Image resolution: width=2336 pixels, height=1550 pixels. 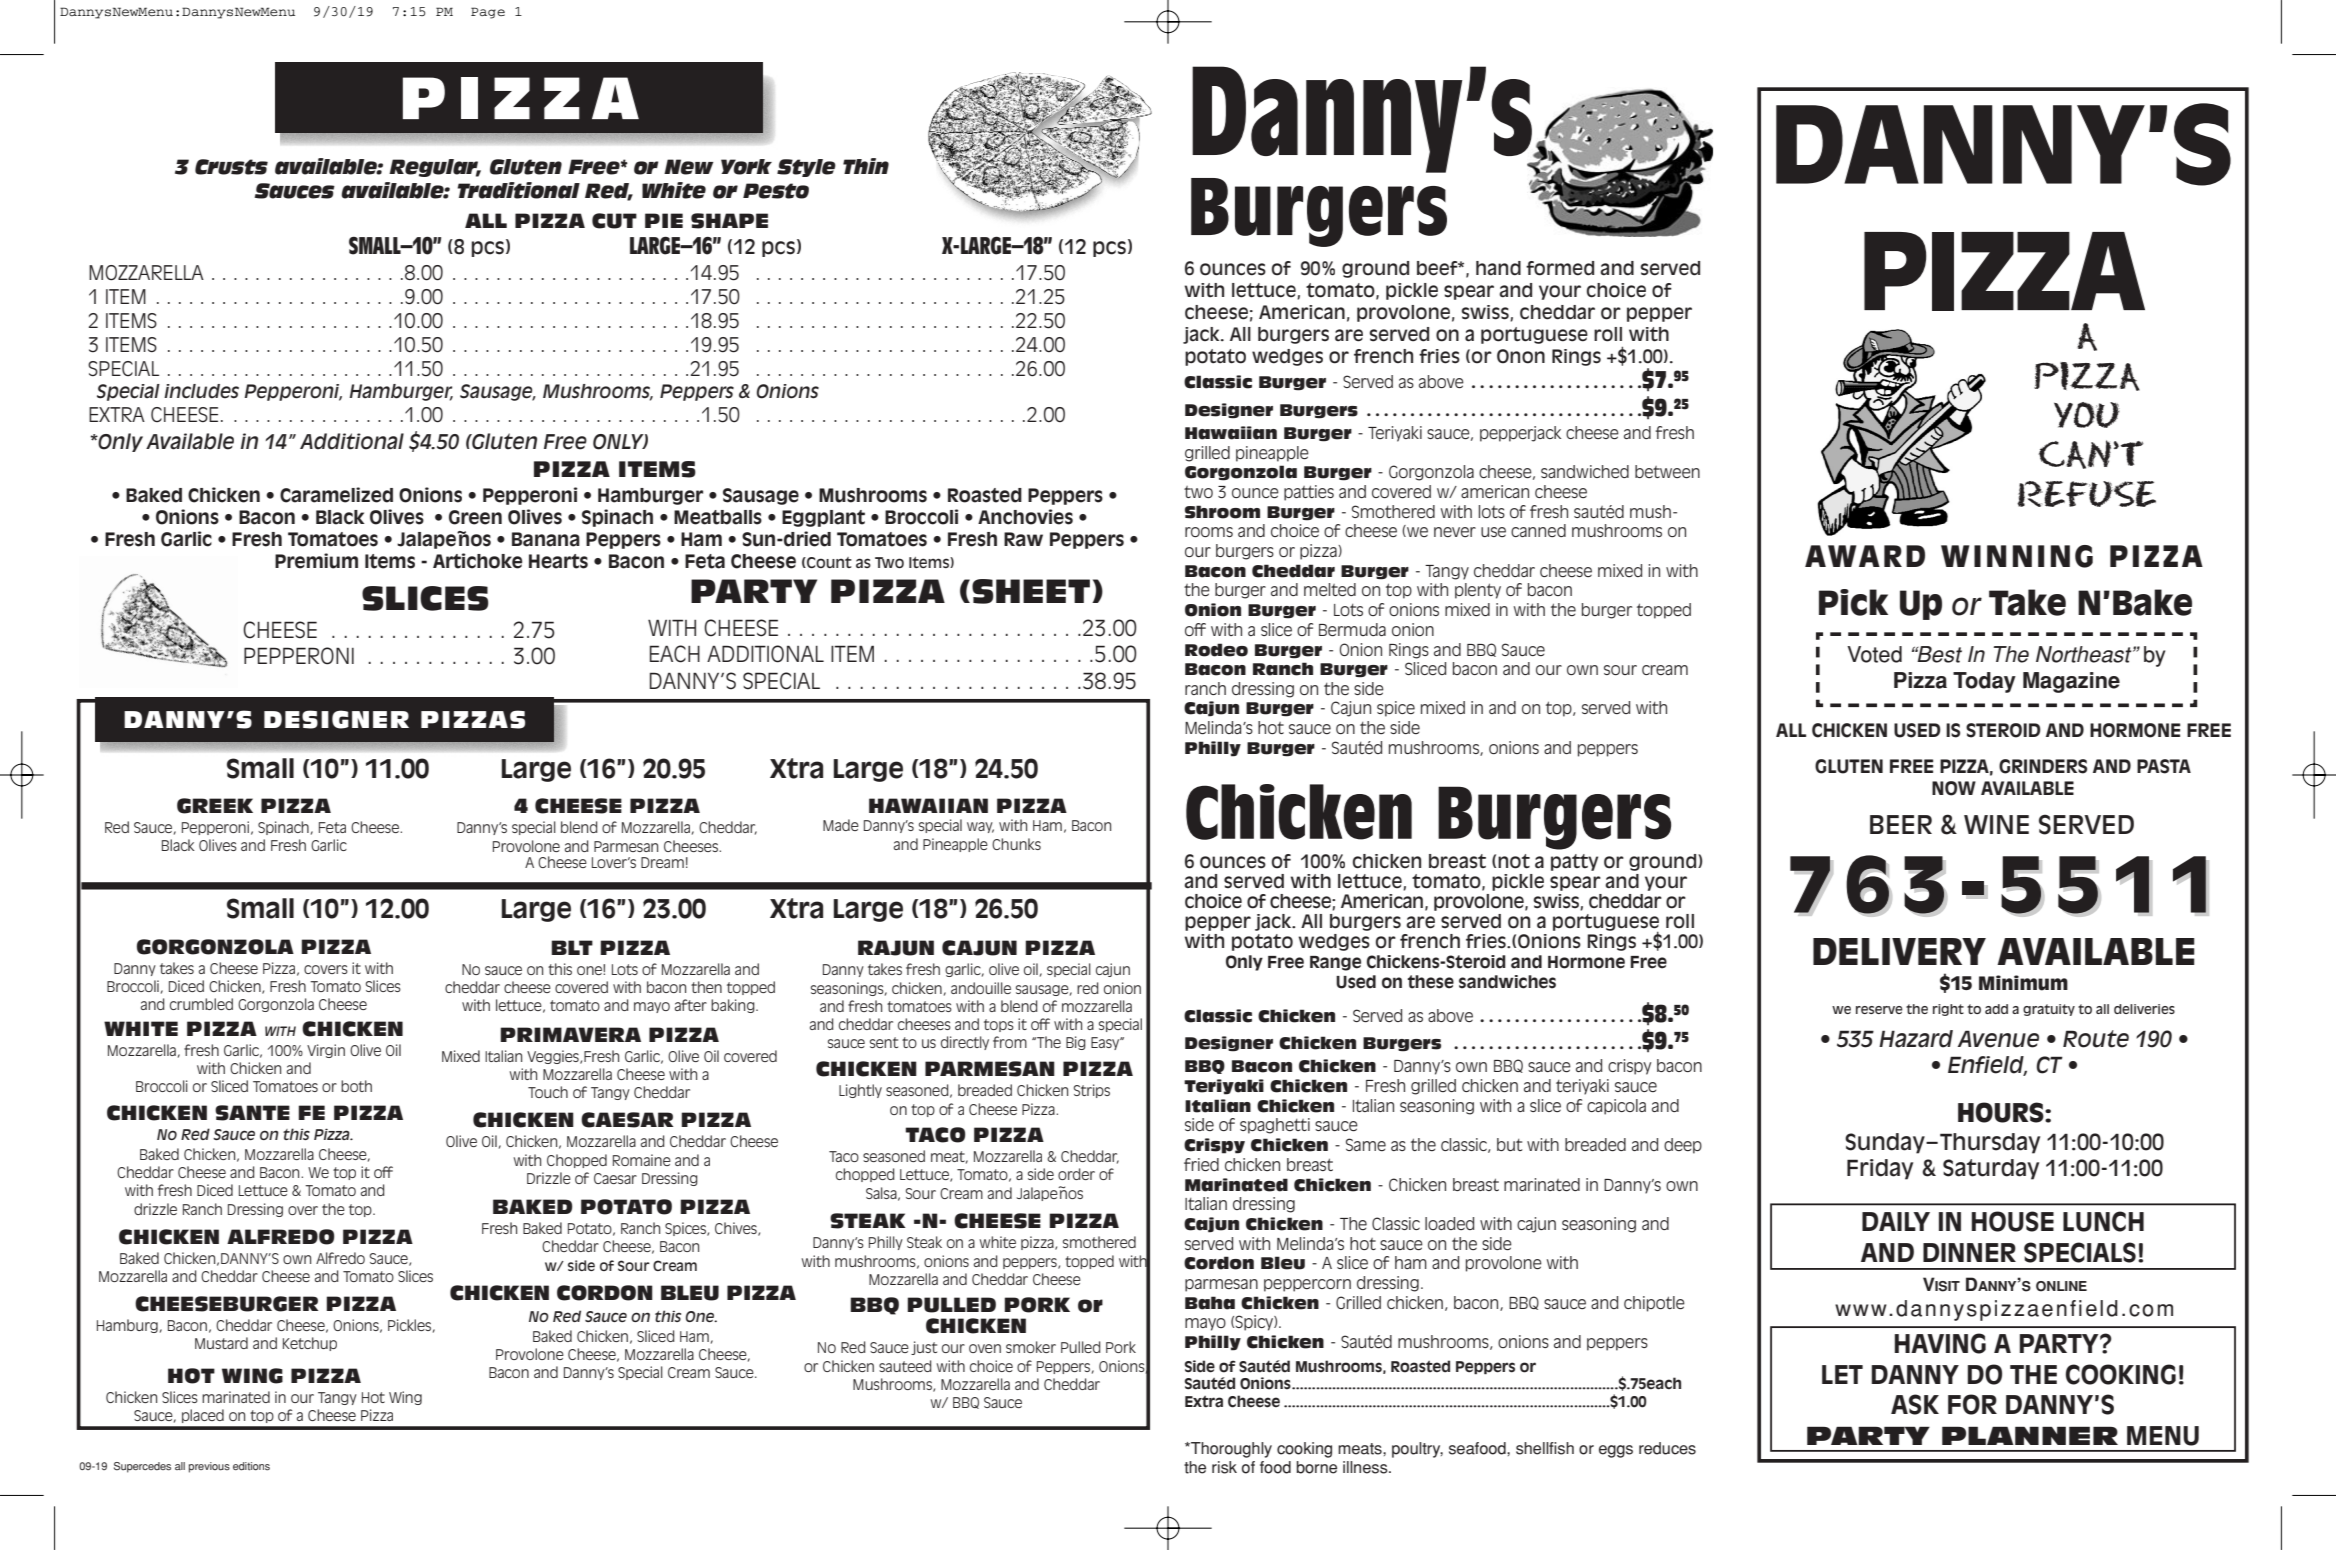 I want to click on Strips, so click(x=1092, y=1091).
